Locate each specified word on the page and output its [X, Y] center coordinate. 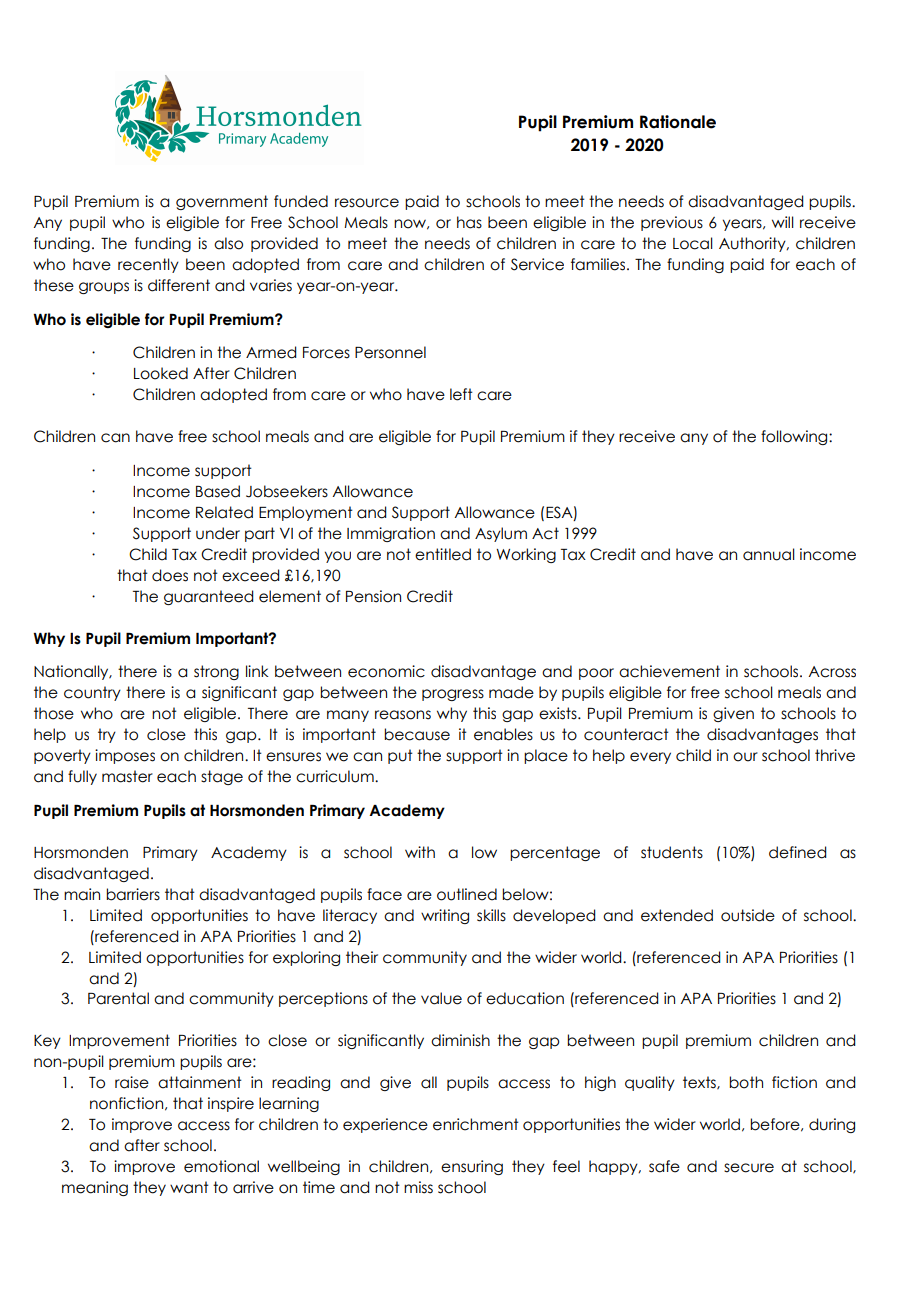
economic [386, 671]
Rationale [678, 122]
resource [367, 203]
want [189, 1187]
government [222, 202]
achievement [669, 671]
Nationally [72, 672]
